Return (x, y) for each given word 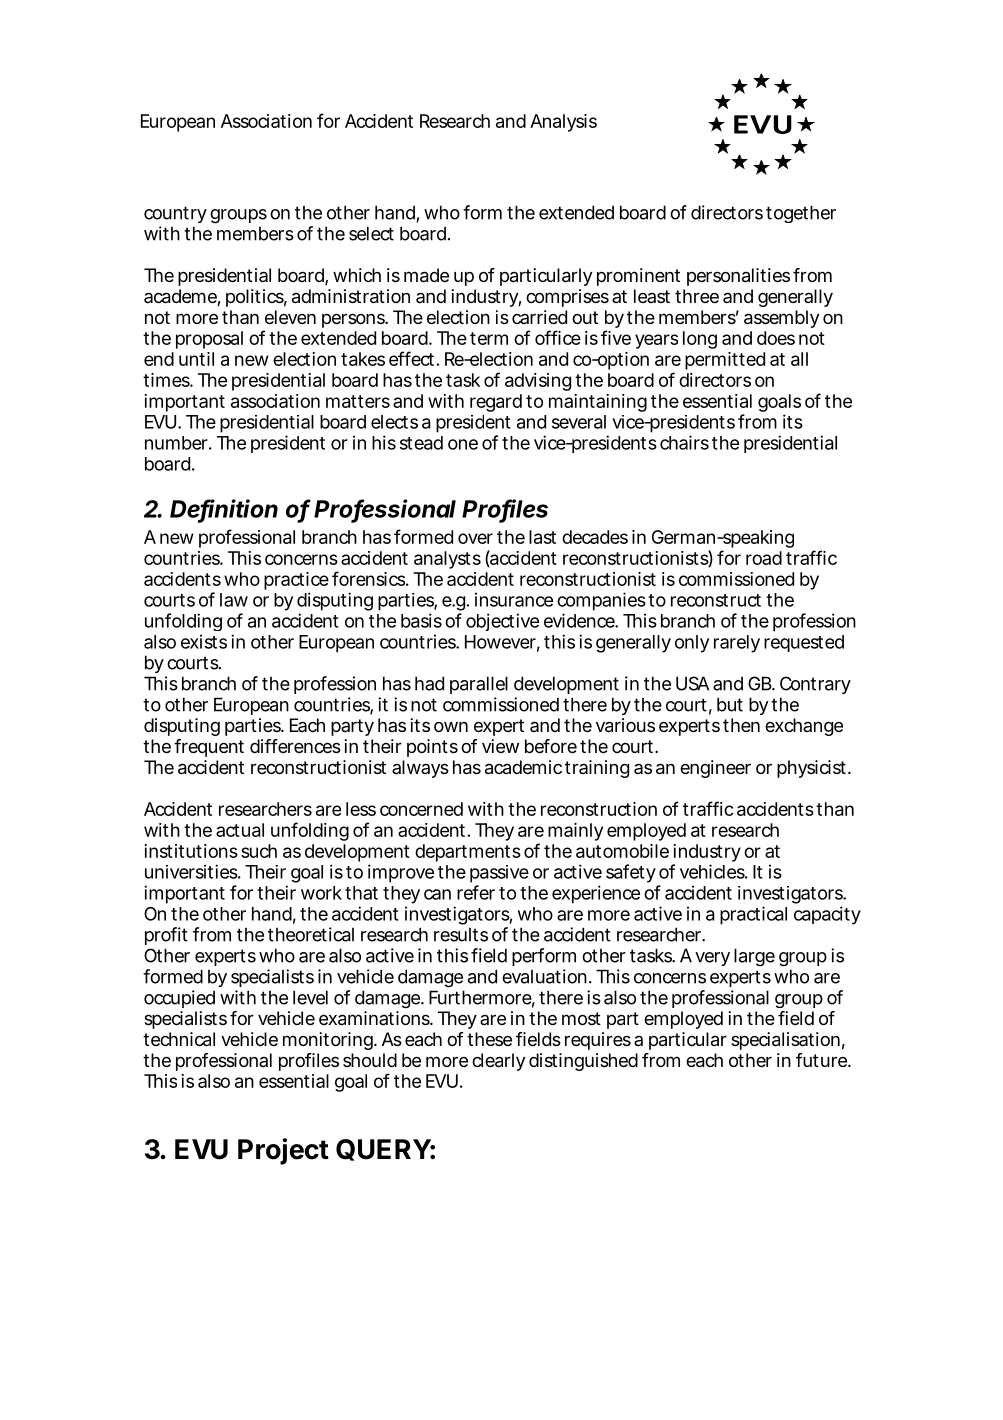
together (801, 214)
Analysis (563, 123)
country (175, 214)
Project (283, 1151)
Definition (224, 509)
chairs (684, 442)
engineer (715, 769)
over (475, 538)
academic (523, 767)
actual (240, 830)
